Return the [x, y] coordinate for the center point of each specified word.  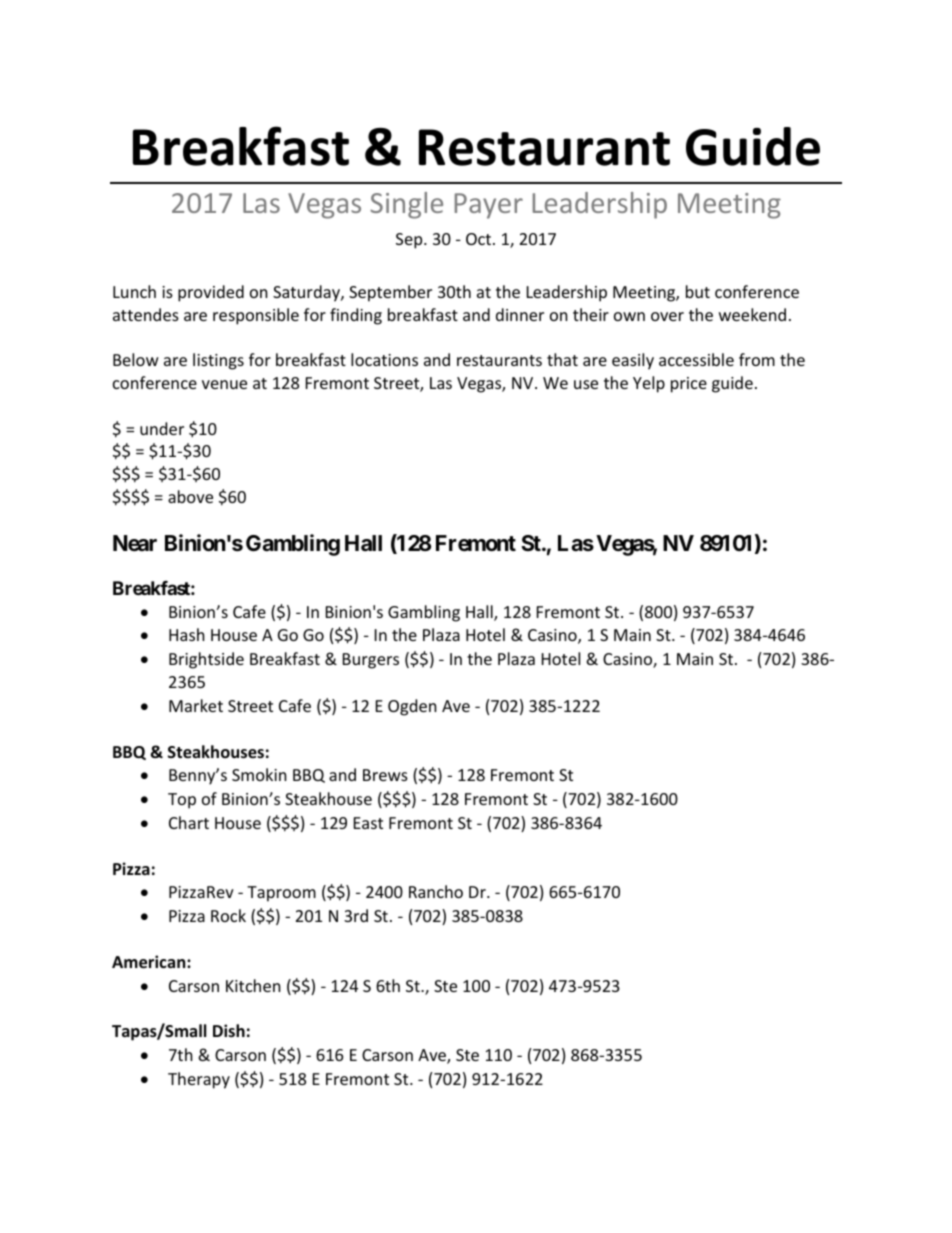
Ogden [412, 707]
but [698, 291]
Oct [480, 239]
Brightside [206, 660]
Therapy [199, 1080]
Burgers [371, 661]
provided [211, 293]
